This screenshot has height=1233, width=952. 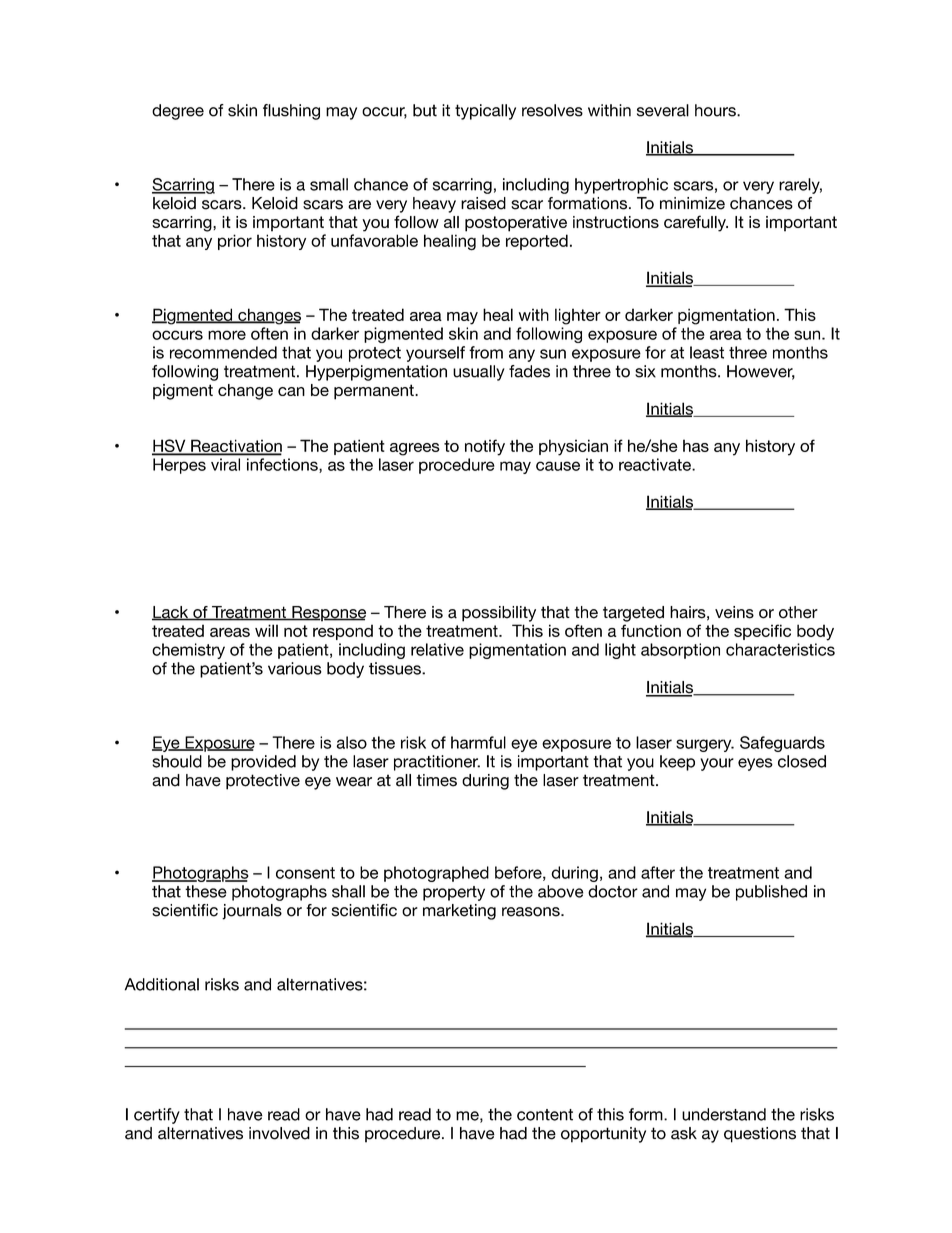 What do you see at coordinates (279, 1133) in the screenshot?
I see `involved` at bounding box center [279, 1133].
